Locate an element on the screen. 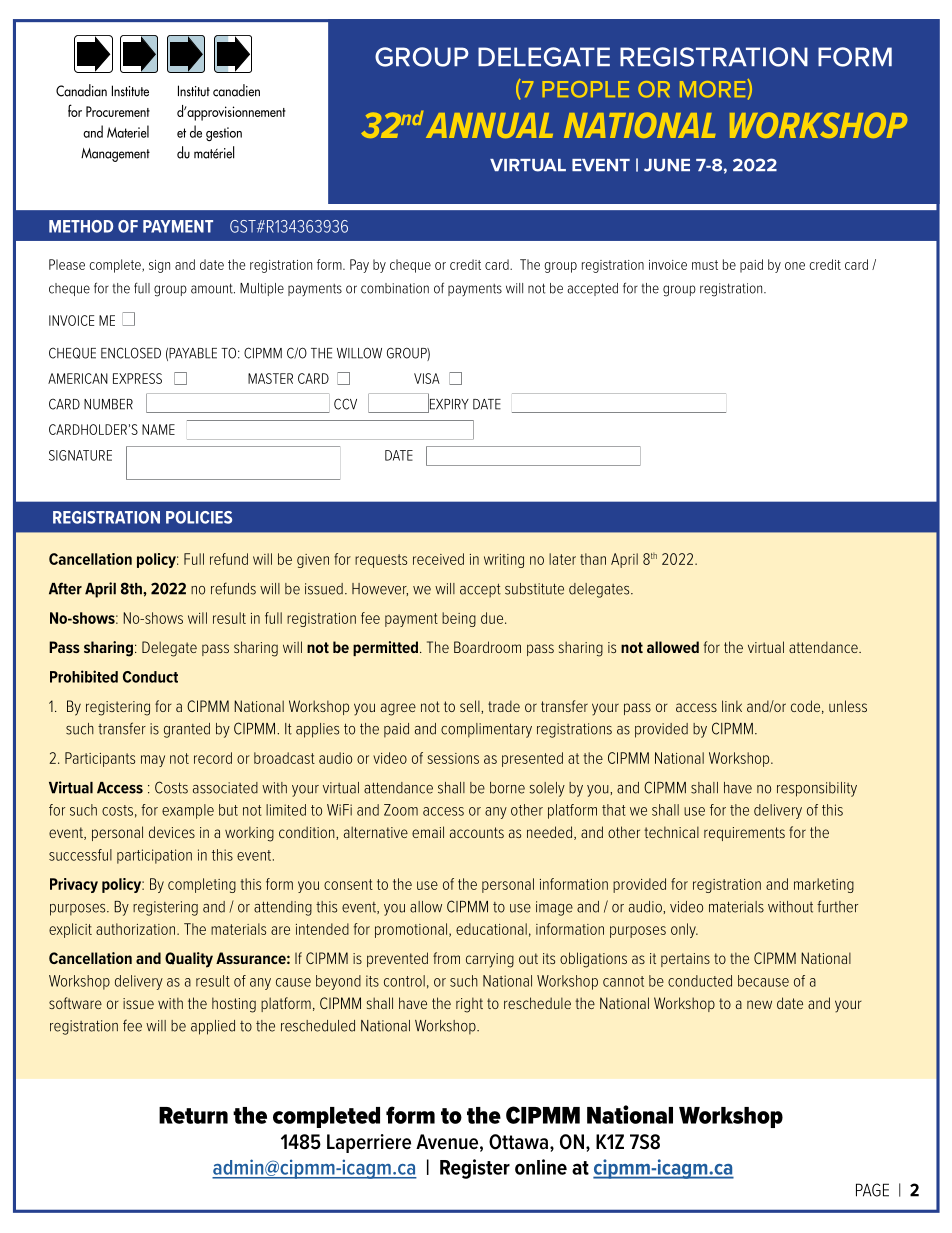  requirements is located at coordinates (744, 834).
